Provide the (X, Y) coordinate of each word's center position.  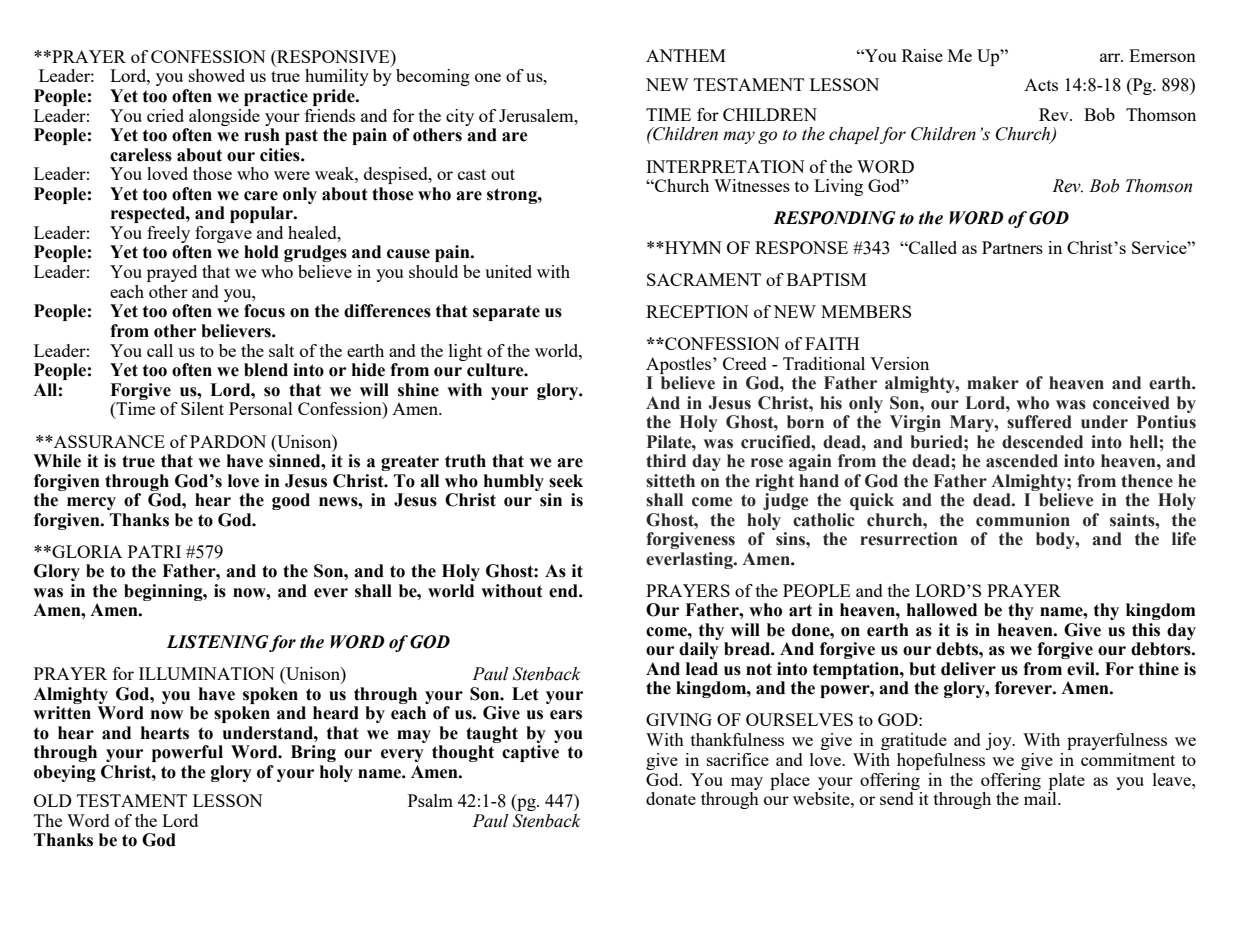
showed (217, 75)
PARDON (228, 441)
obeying (65, 773)
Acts (1041, 85)
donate (671, 798)
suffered (1039, 422)
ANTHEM (686, 55)
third (666, 461)
